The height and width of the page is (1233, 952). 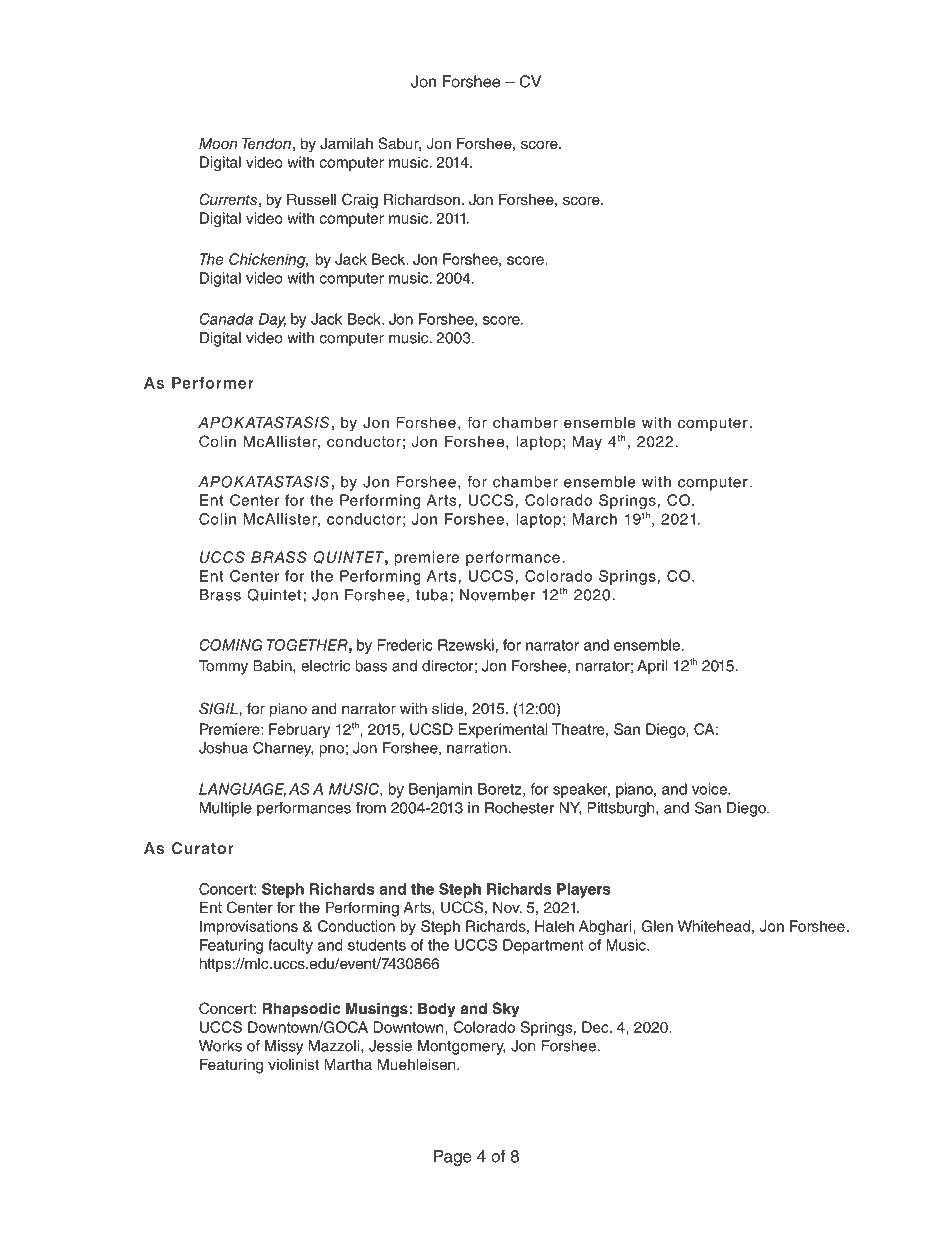 What do you see at coordinates (596, 1027) in the page?
I see `Dec` at bounding box center [596, 1027].
